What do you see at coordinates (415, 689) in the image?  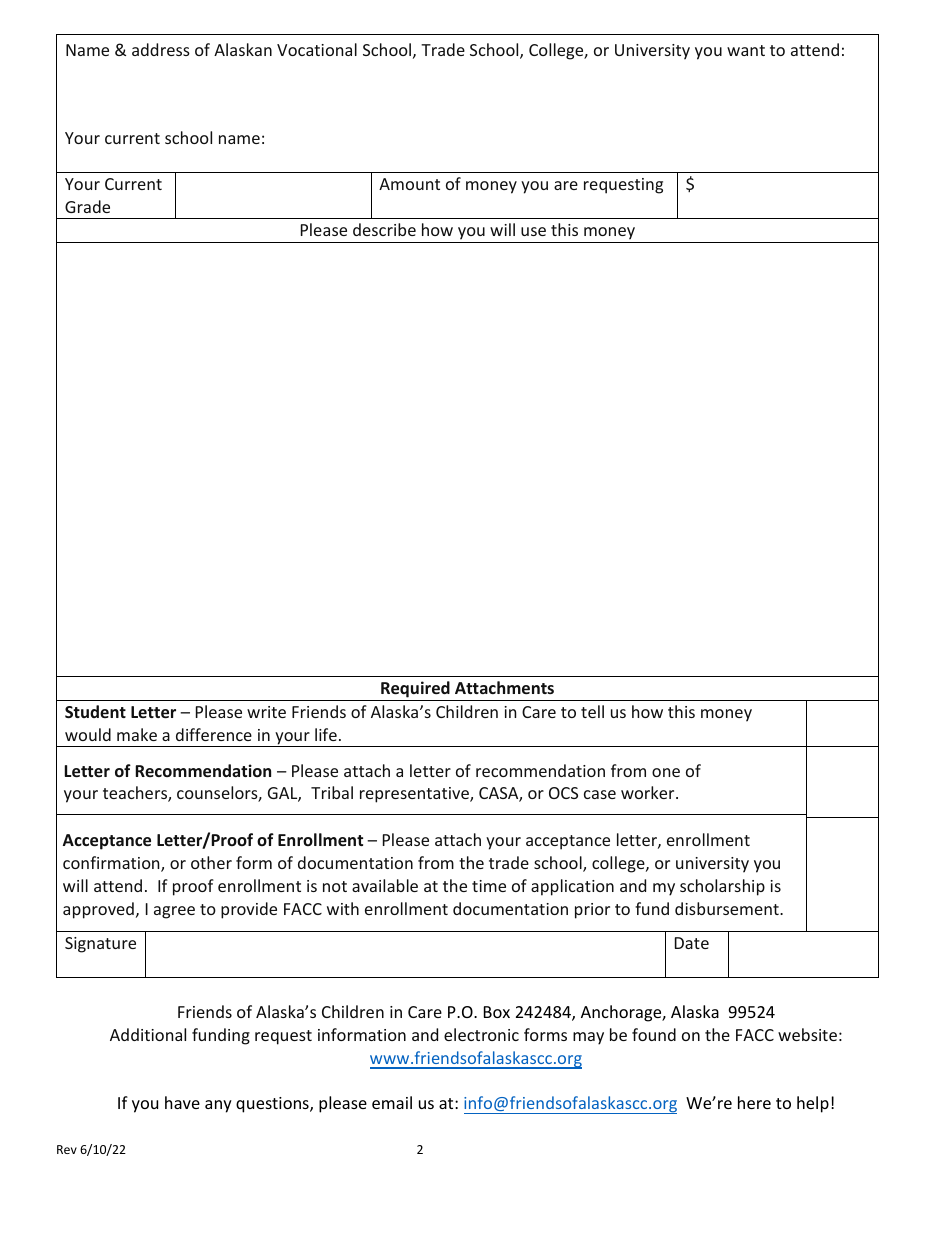 I see `Required` at bounding box center [415, 689].
